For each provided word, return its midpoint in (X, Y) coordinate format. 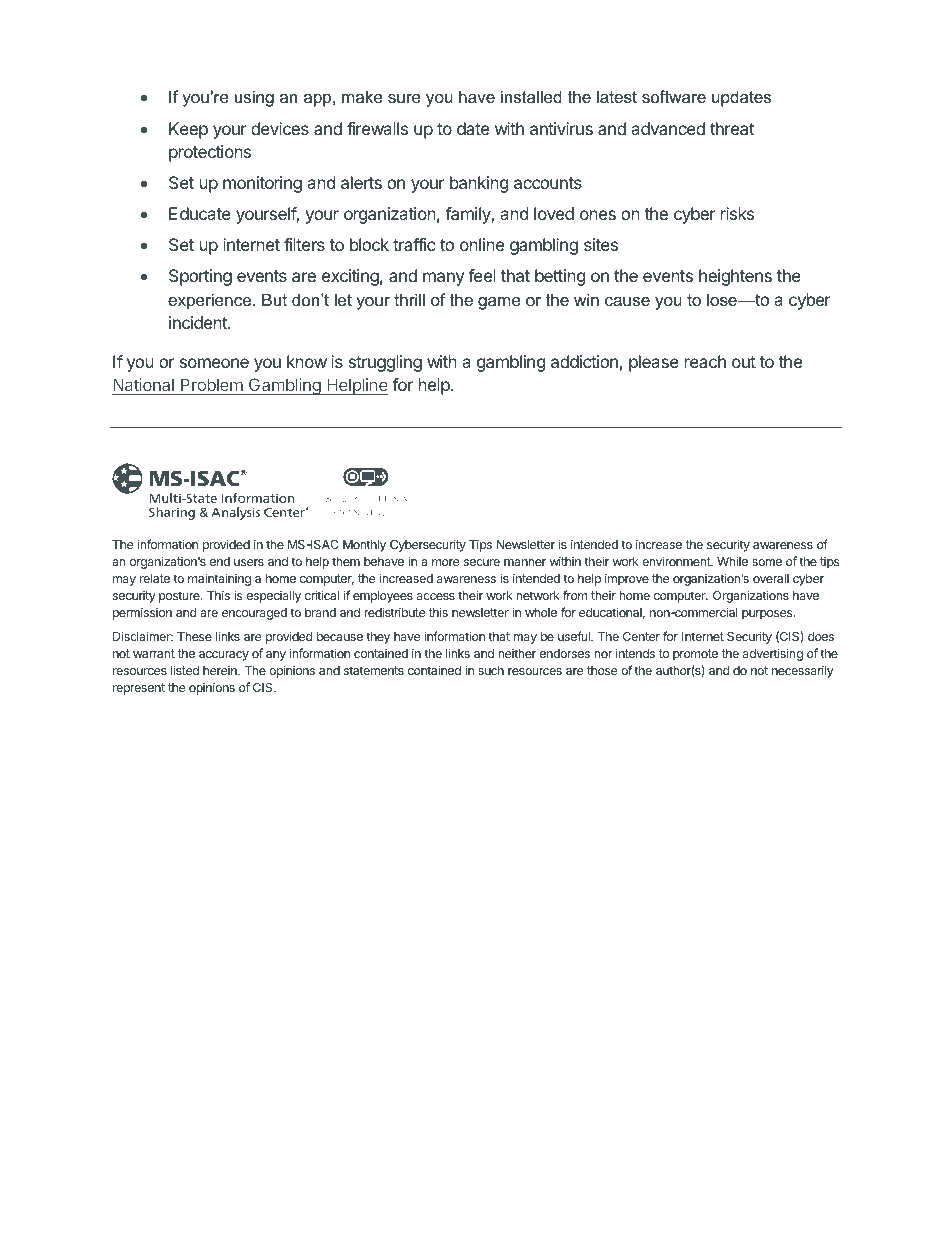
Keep (188, 130)
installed (531, 96)
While (732, 561)
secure (482, 562)
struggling (385, 363)
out (744, 362)
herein (221, 670)
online (482, 244)
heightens (735, 277)
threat (732, 128)
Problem (212, 386)
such (491, 670)
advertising (773, 654)
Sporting (200, 277)
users (249, 562)
